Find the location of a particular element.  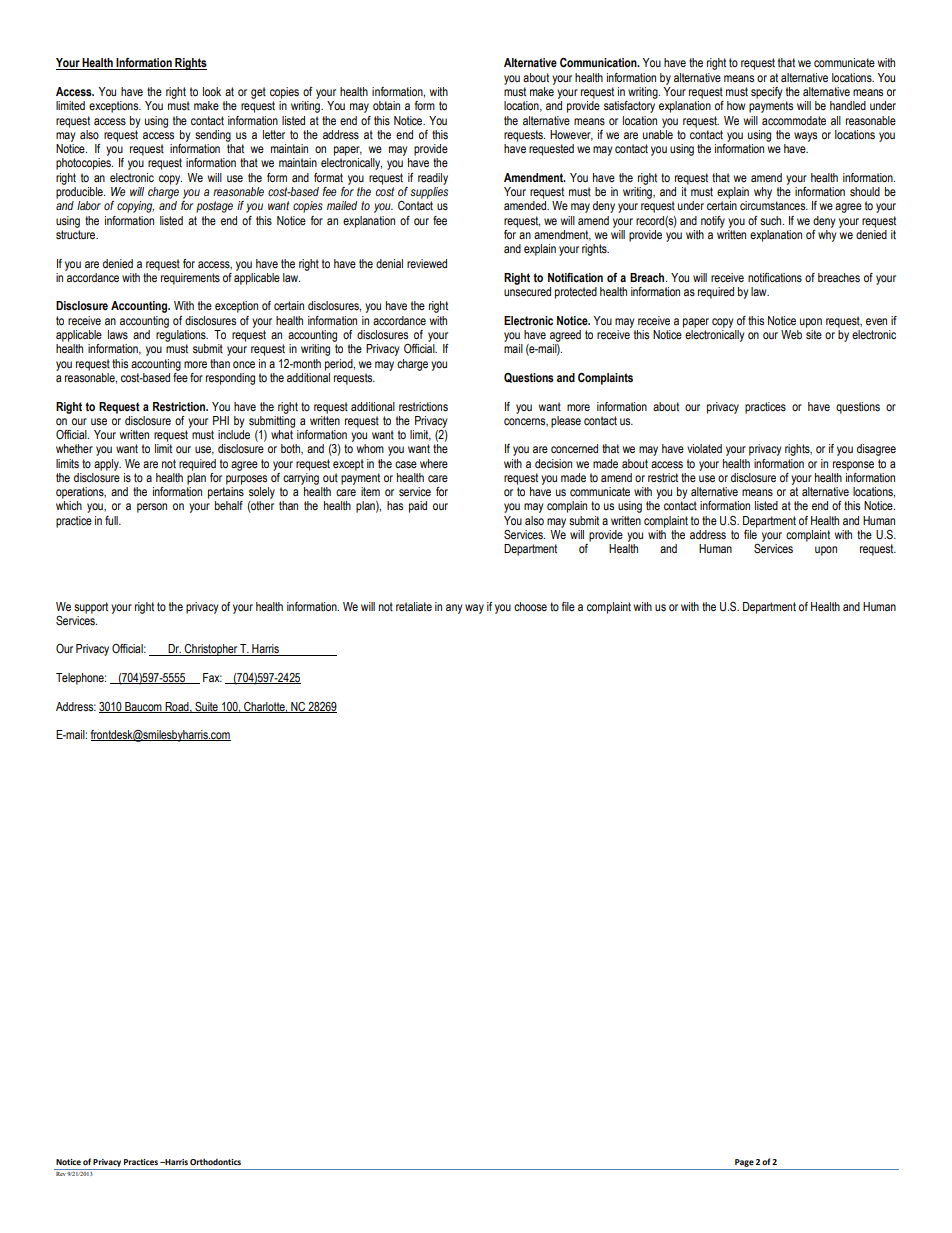

Page is located at coordinates (744, 1163).
